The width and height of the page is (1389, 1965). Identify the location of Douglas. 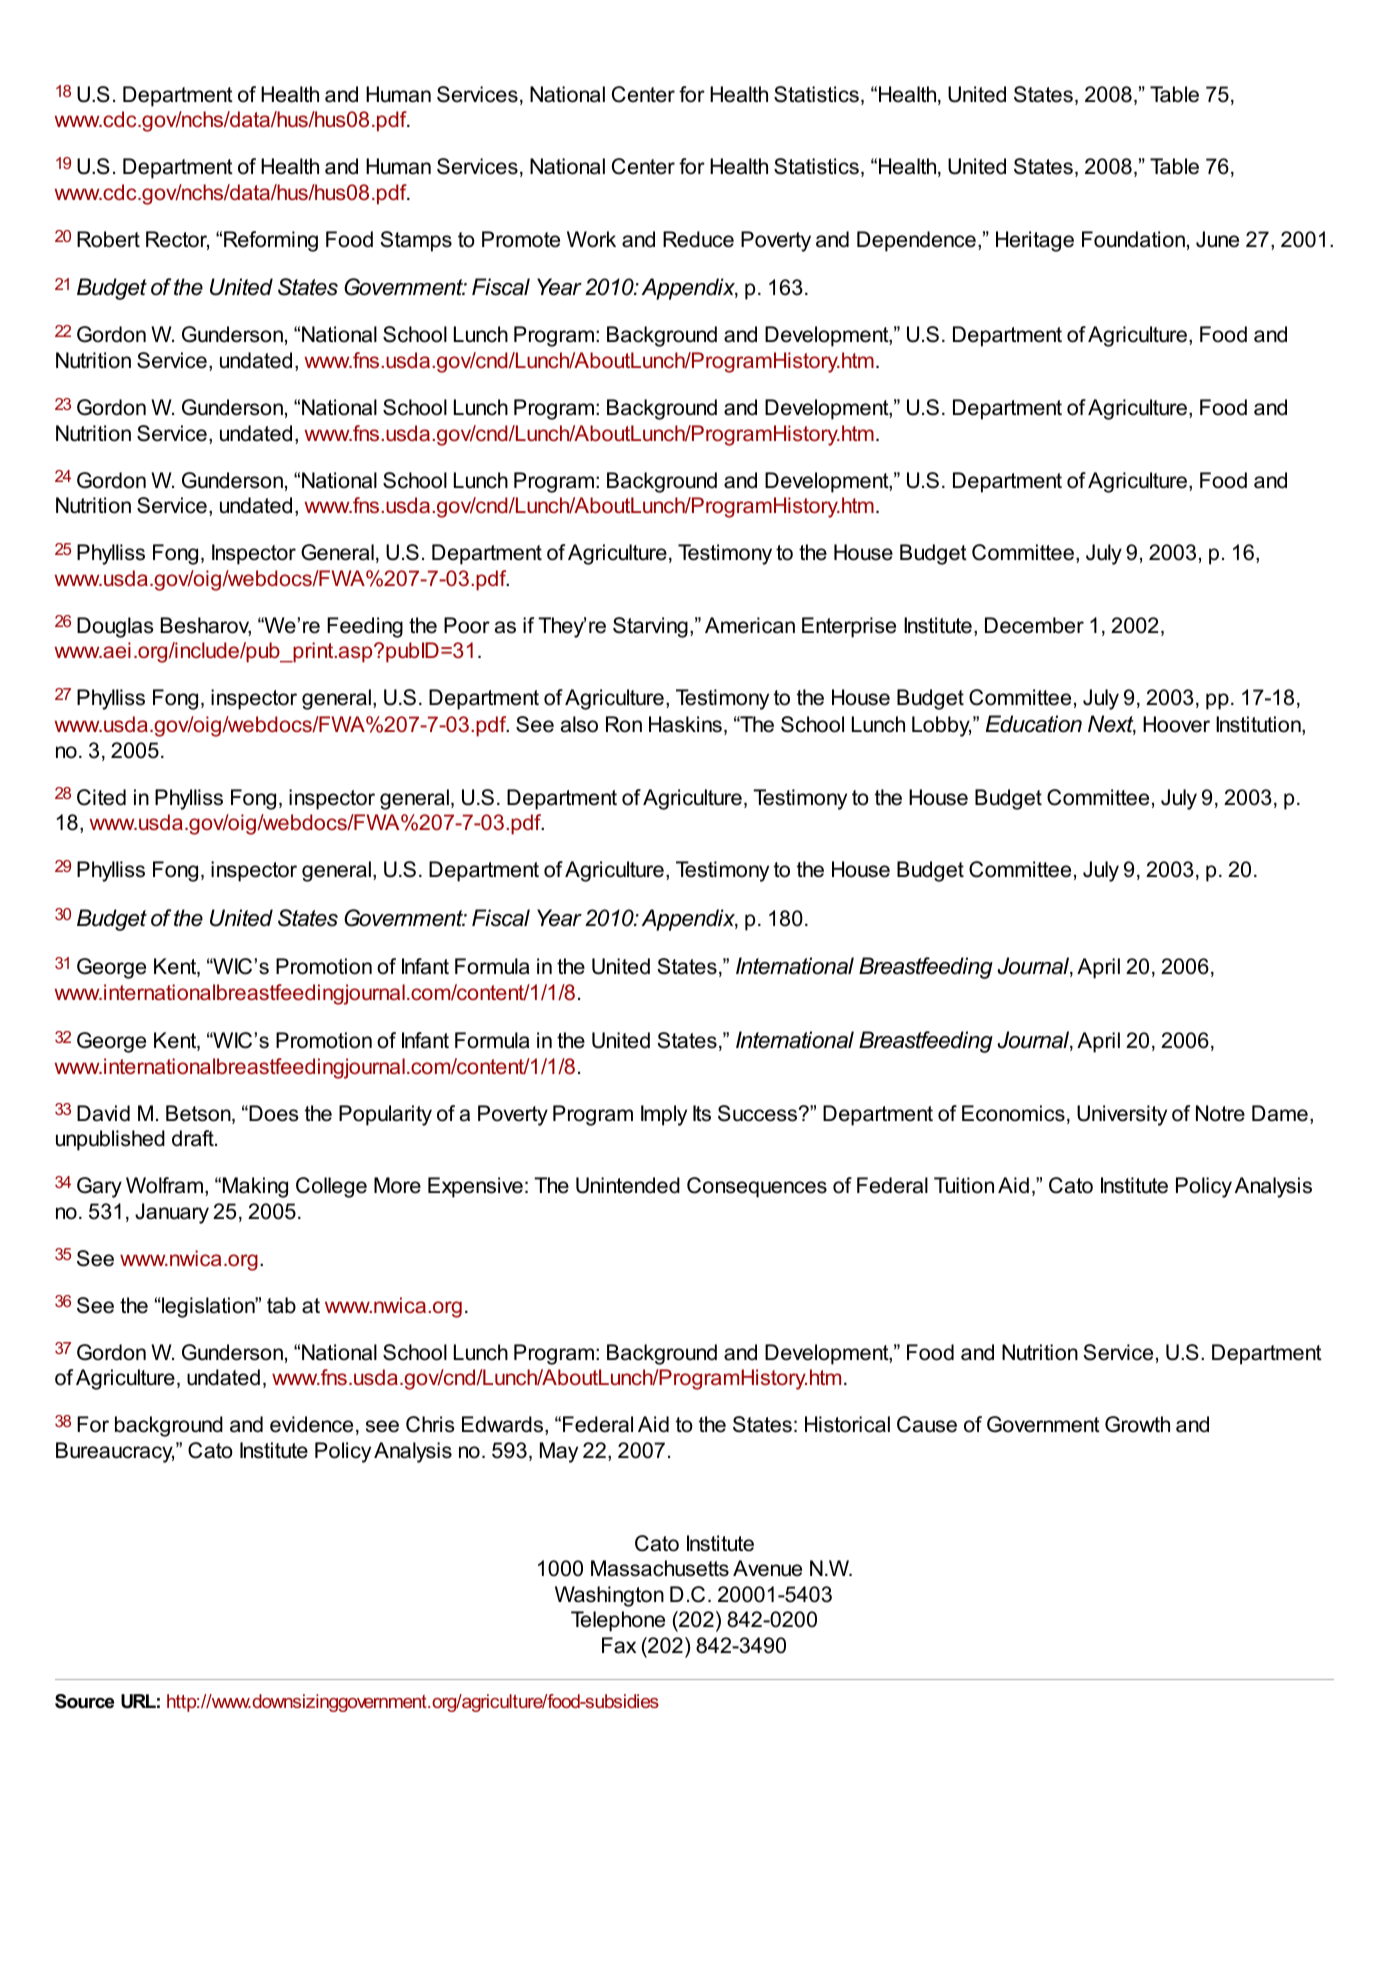
(115, 627).
